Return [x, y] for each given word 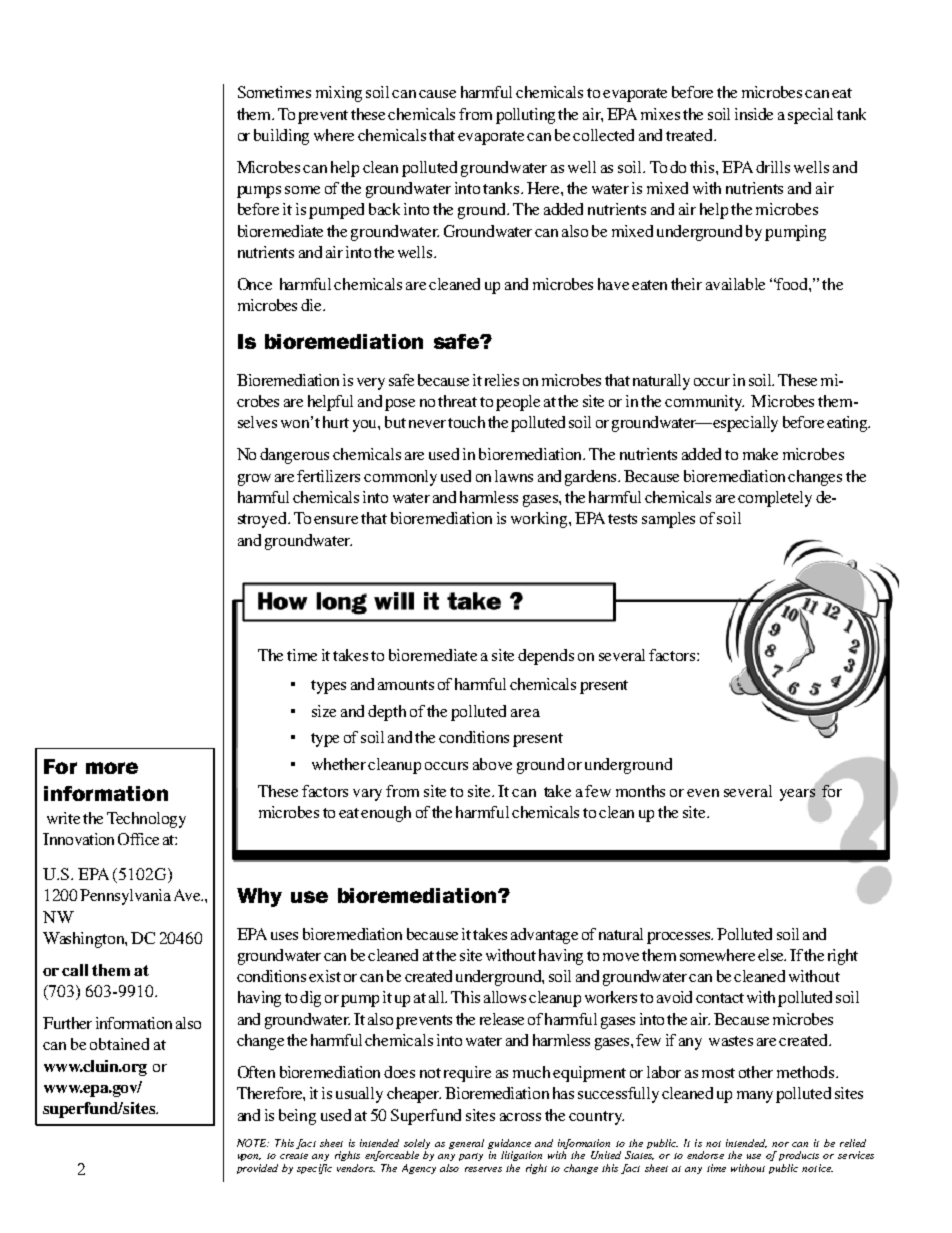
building [281, 137]
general [466, 1144]
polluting [525, 116]
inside [754, 114]
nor [780, 1144]
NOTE [253, 1143]
